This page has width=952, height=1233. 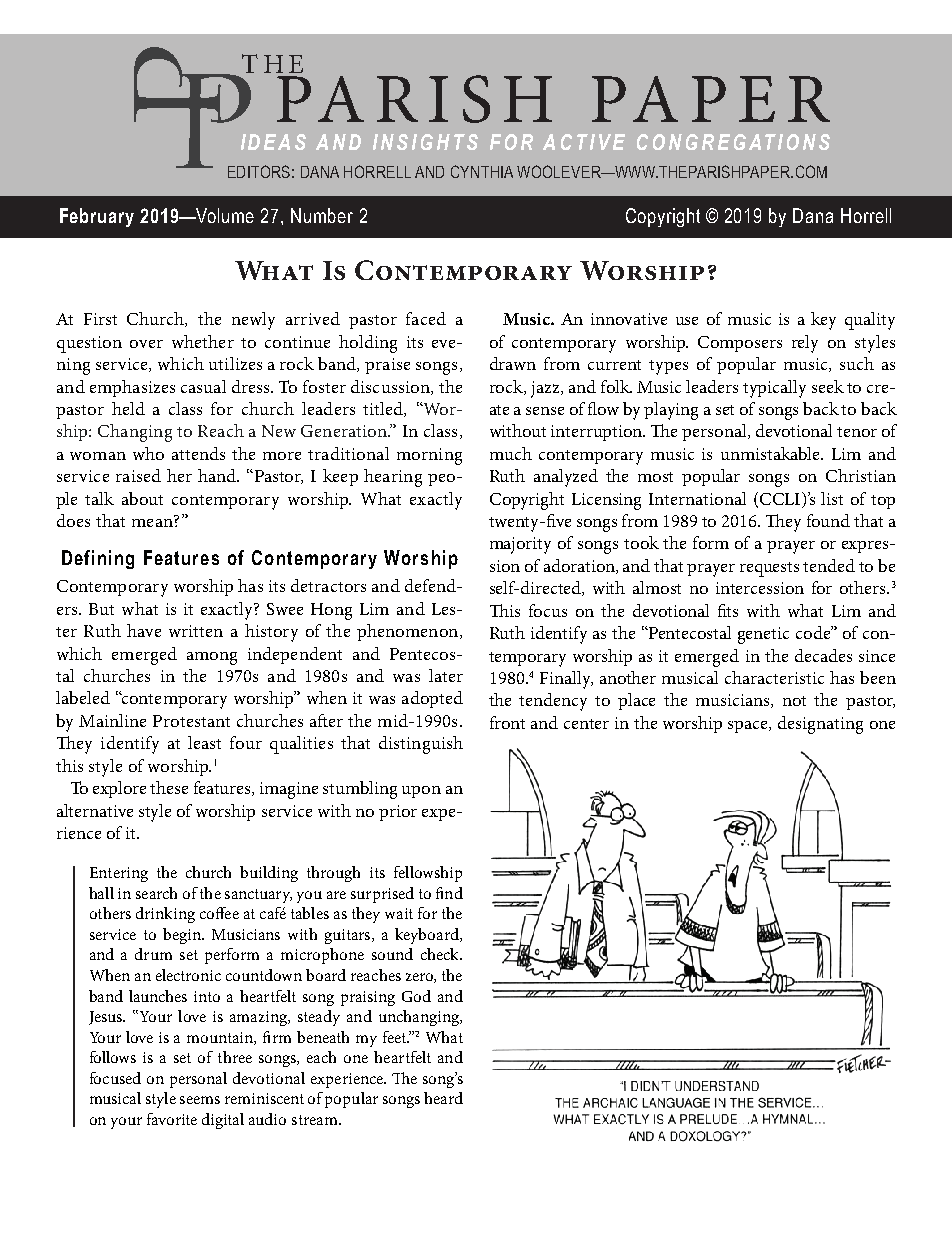 What do you see at coordinates (142, 498) in the page?
I see `about` at bounding box center [142, 498].
